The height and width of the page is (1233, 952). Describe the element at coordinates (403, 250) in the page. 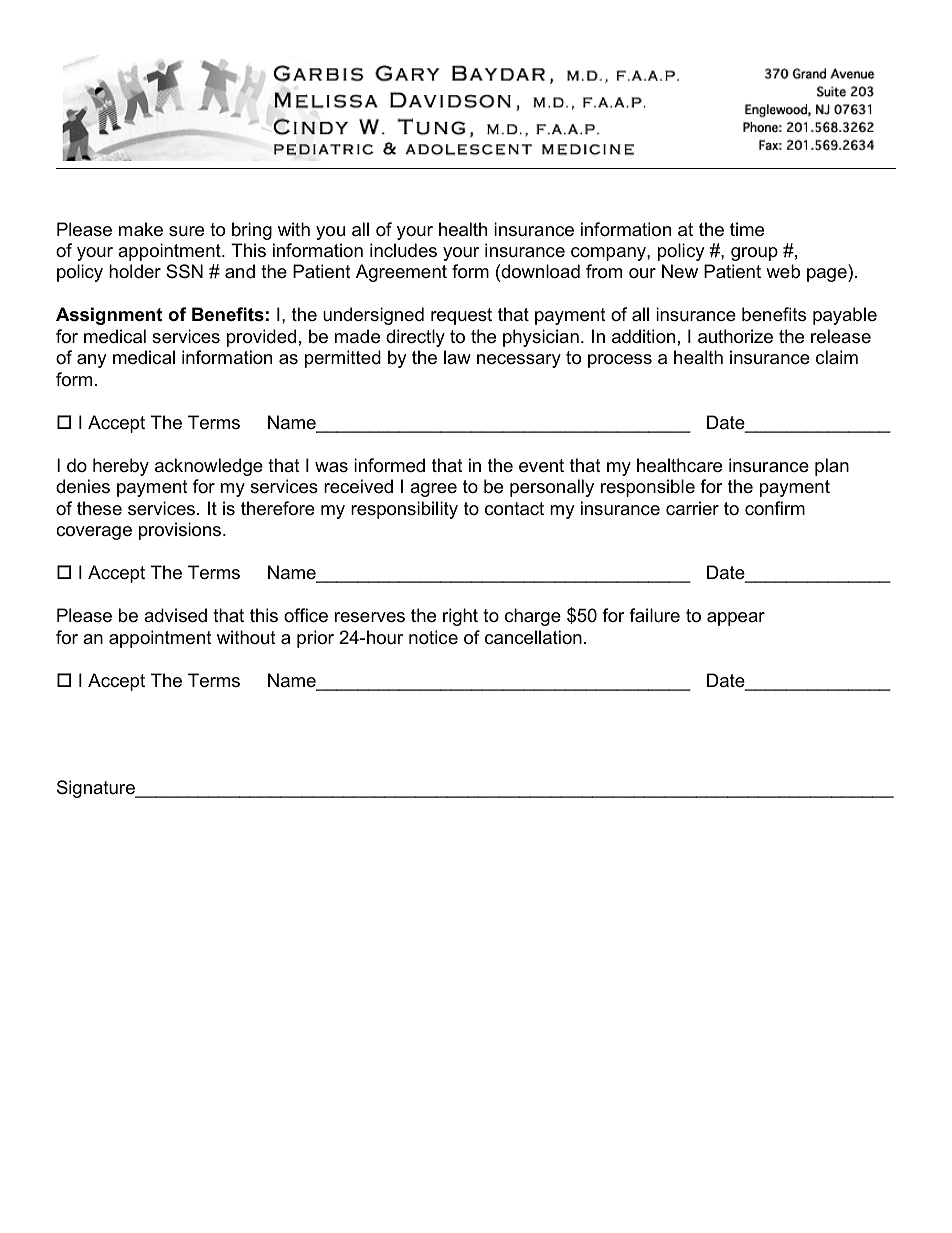

I see `includes` at that location.
